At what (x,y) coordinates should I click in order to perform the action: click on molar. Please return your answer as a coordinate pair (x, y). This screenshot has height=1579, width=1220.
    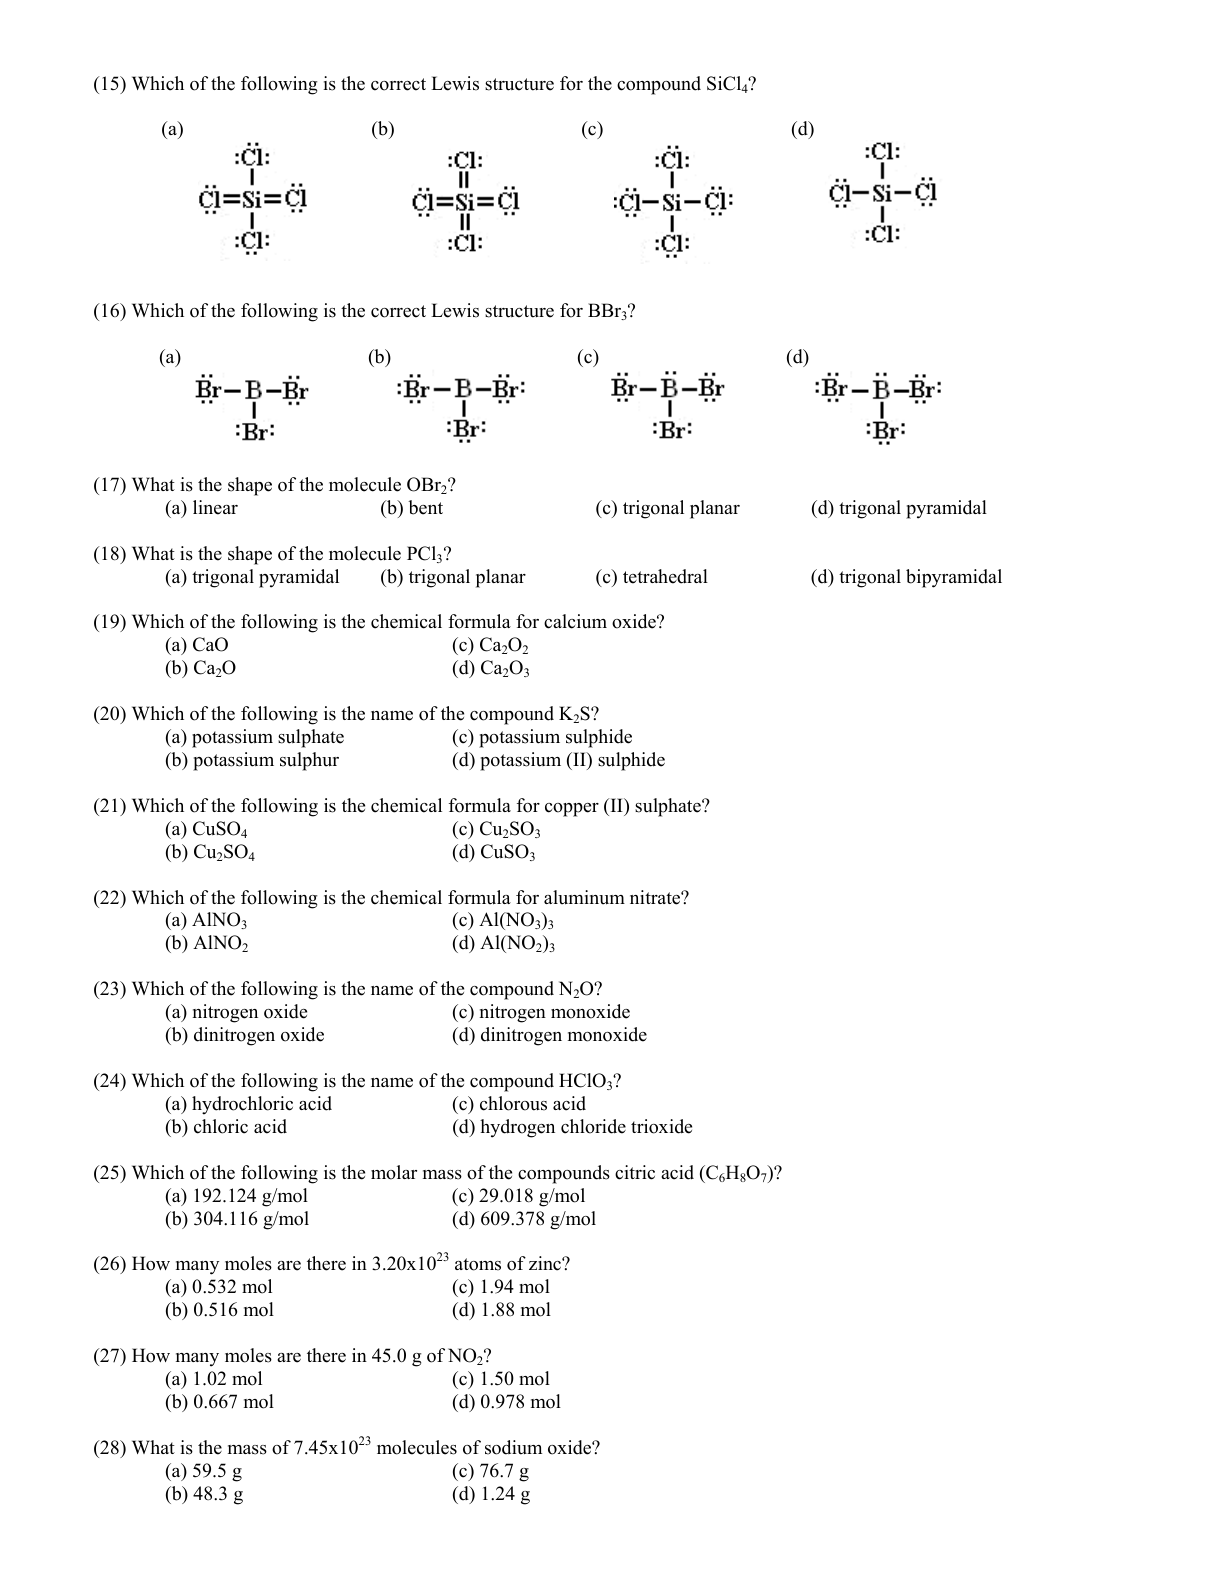
    Looking at the image, I should click on (394, 1172).
